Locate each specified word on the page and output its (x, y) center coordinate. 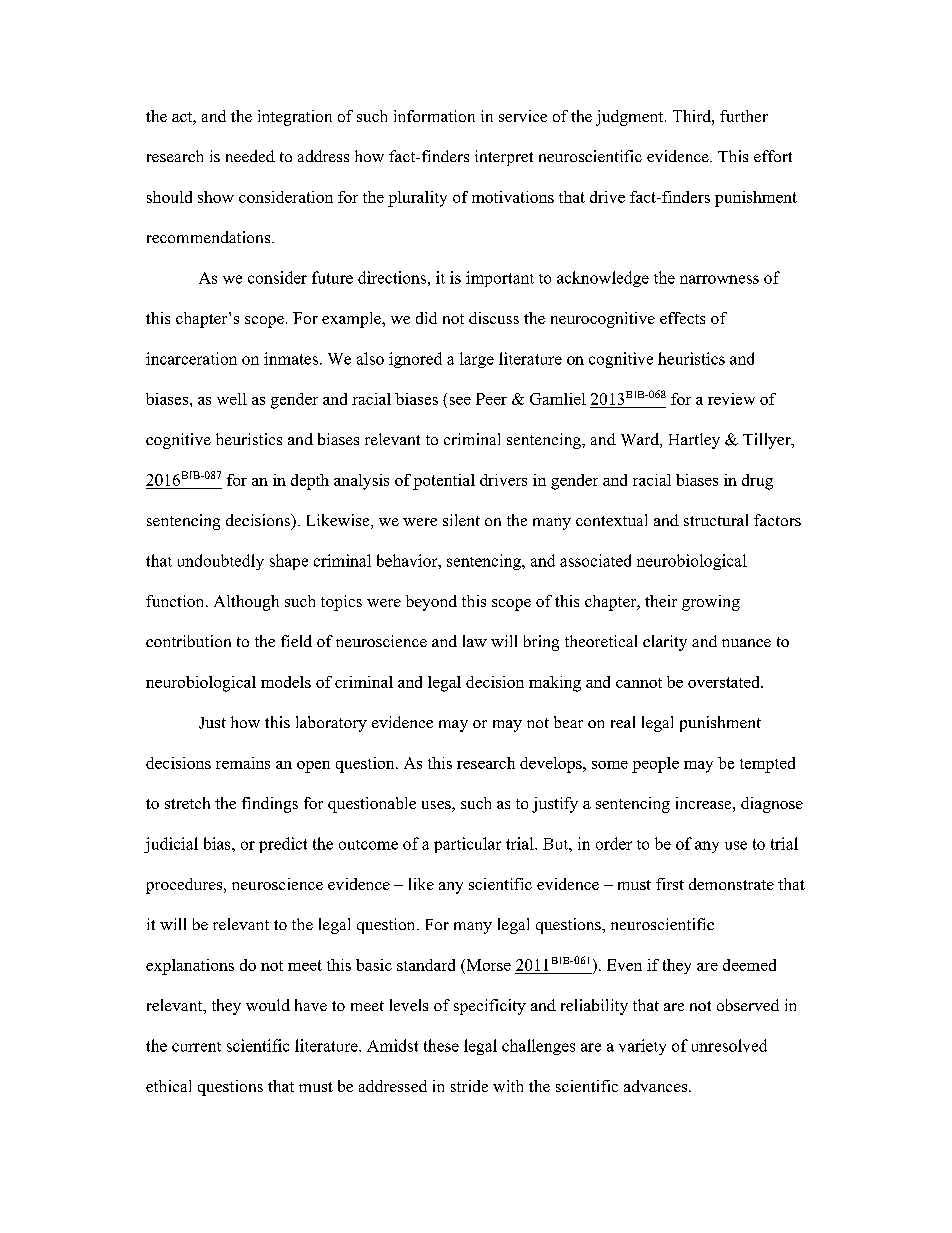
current (196, 1047)
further (744, 116)
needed (250, 156)
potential (444, 482)
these (441, 1045)
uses (437, 806)
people (655, 765)
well (232, 399)
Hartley (694, 441)
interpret (504, 158)
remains (243, 763)
